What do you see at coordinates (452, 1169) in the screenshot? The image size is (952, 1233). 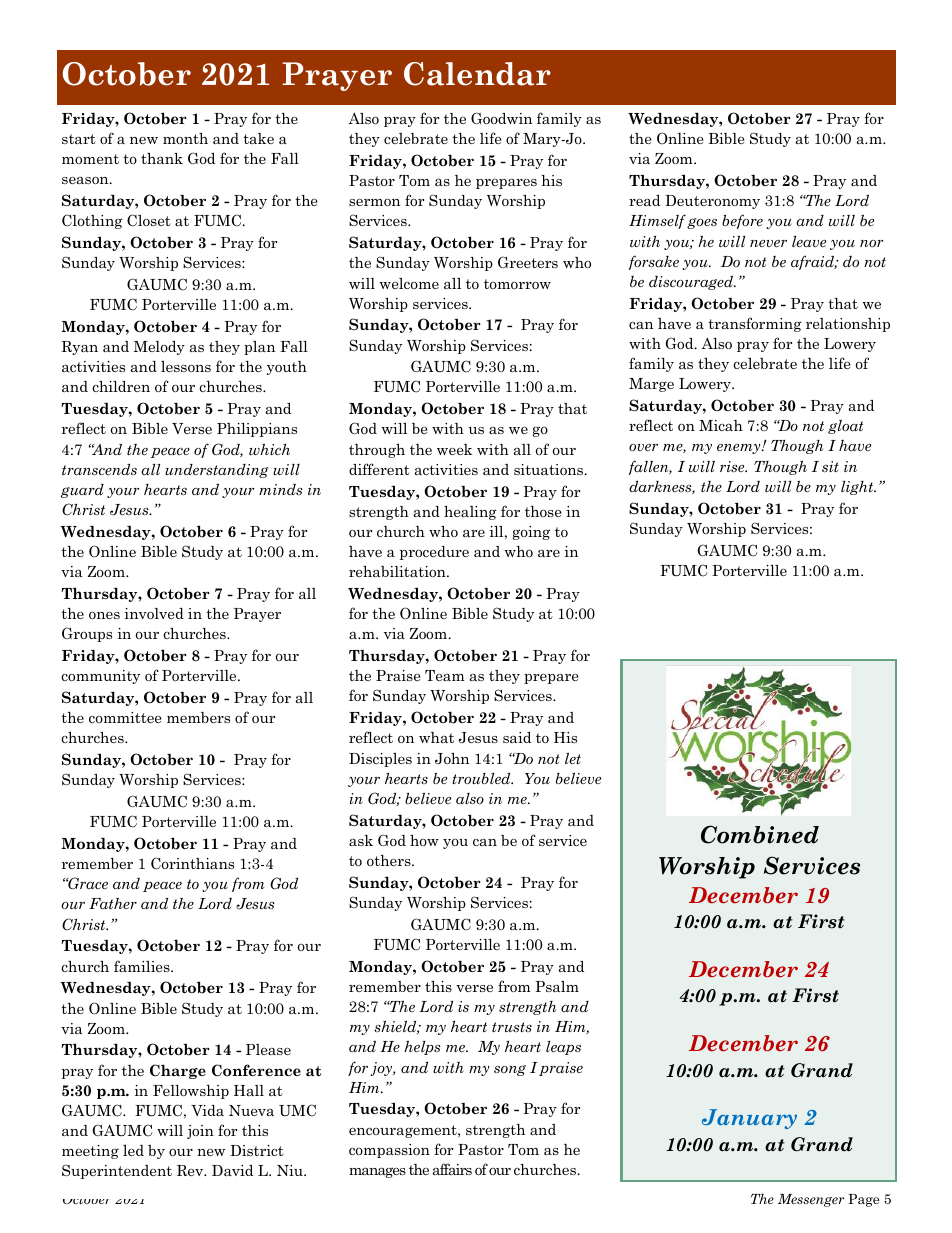 I see `affairs` at bounding box center [452, 1169].
